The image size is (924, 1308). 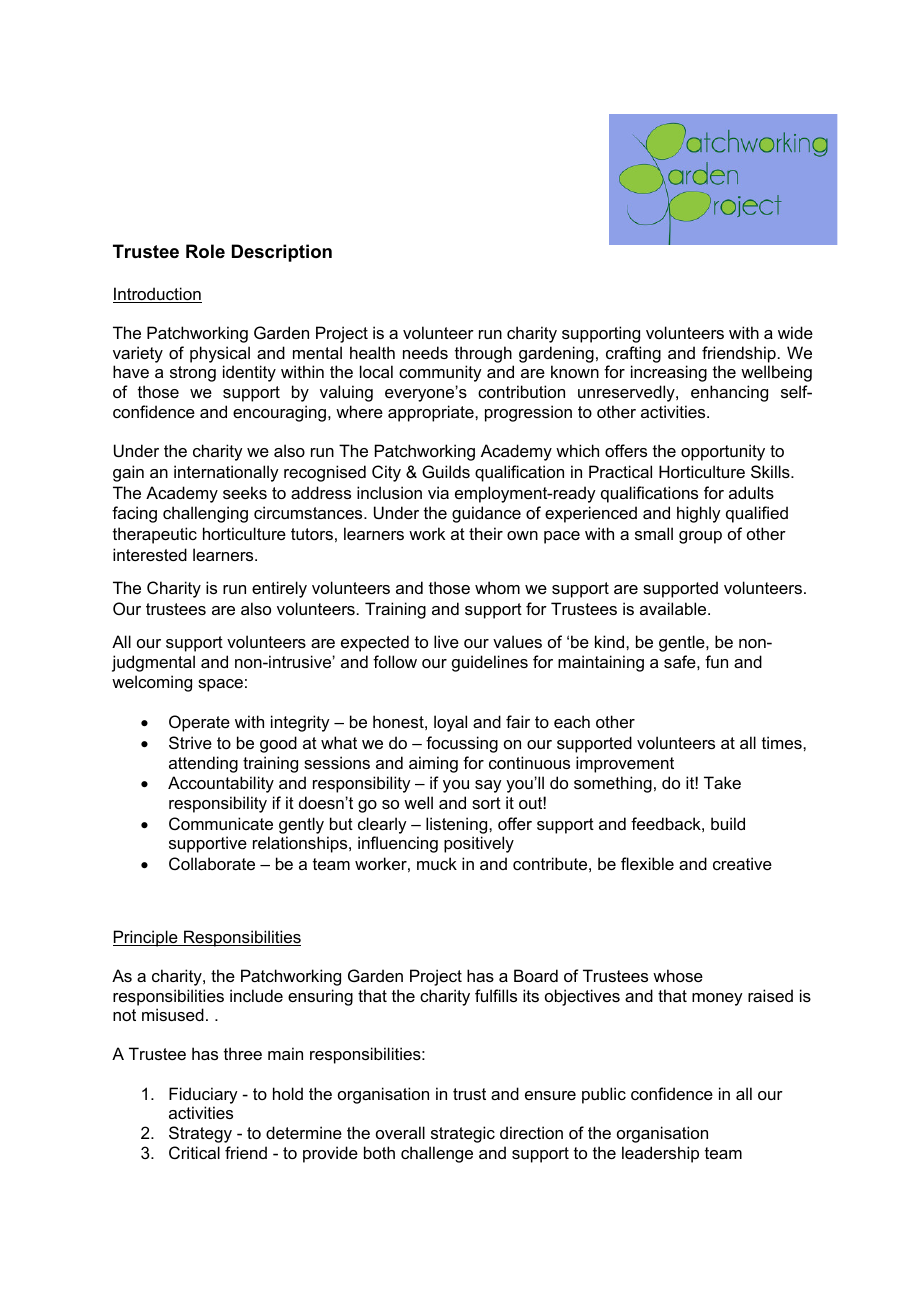 I want to click on Operate, so click(x=199, y=723).
